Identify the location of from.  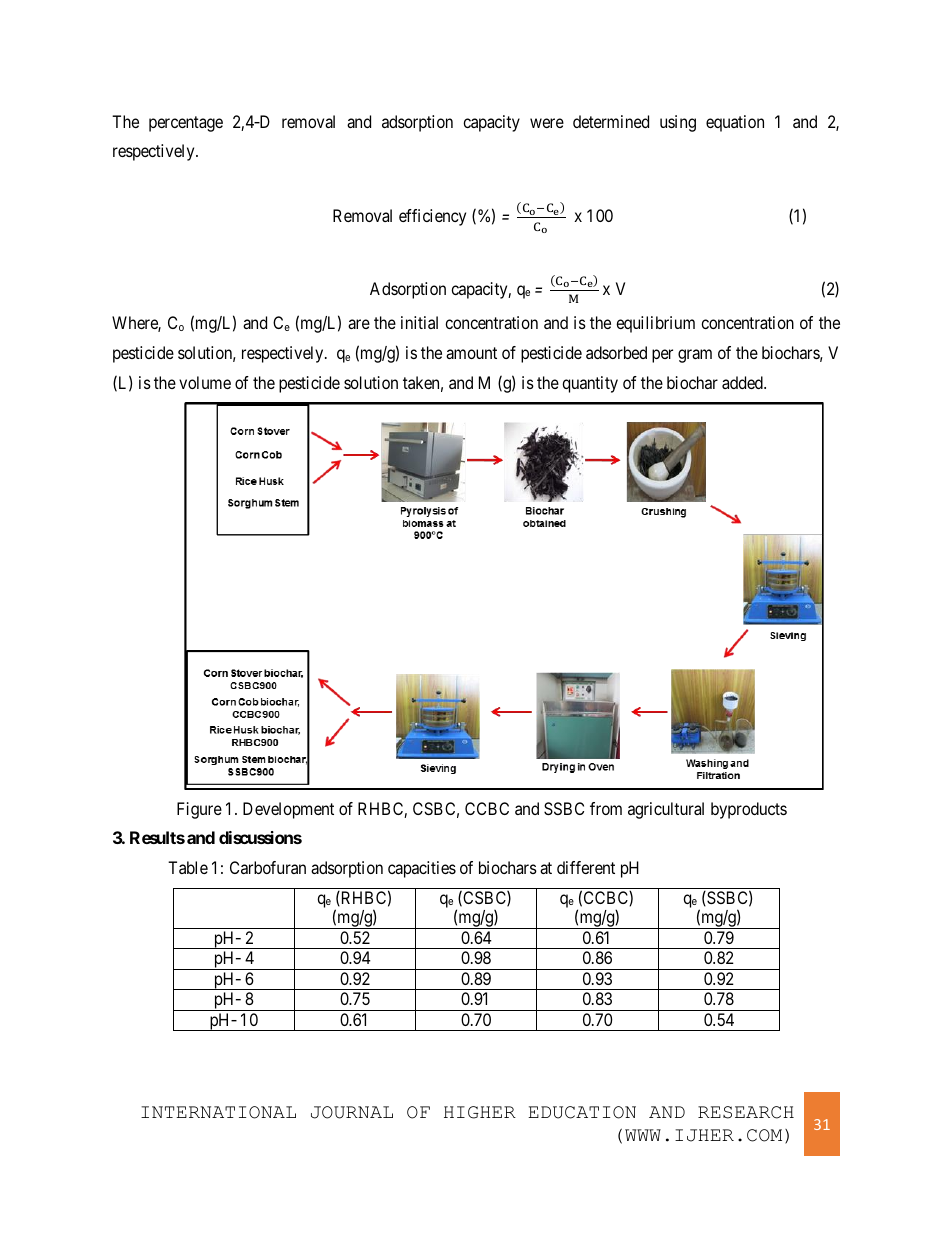
(606, 808).
